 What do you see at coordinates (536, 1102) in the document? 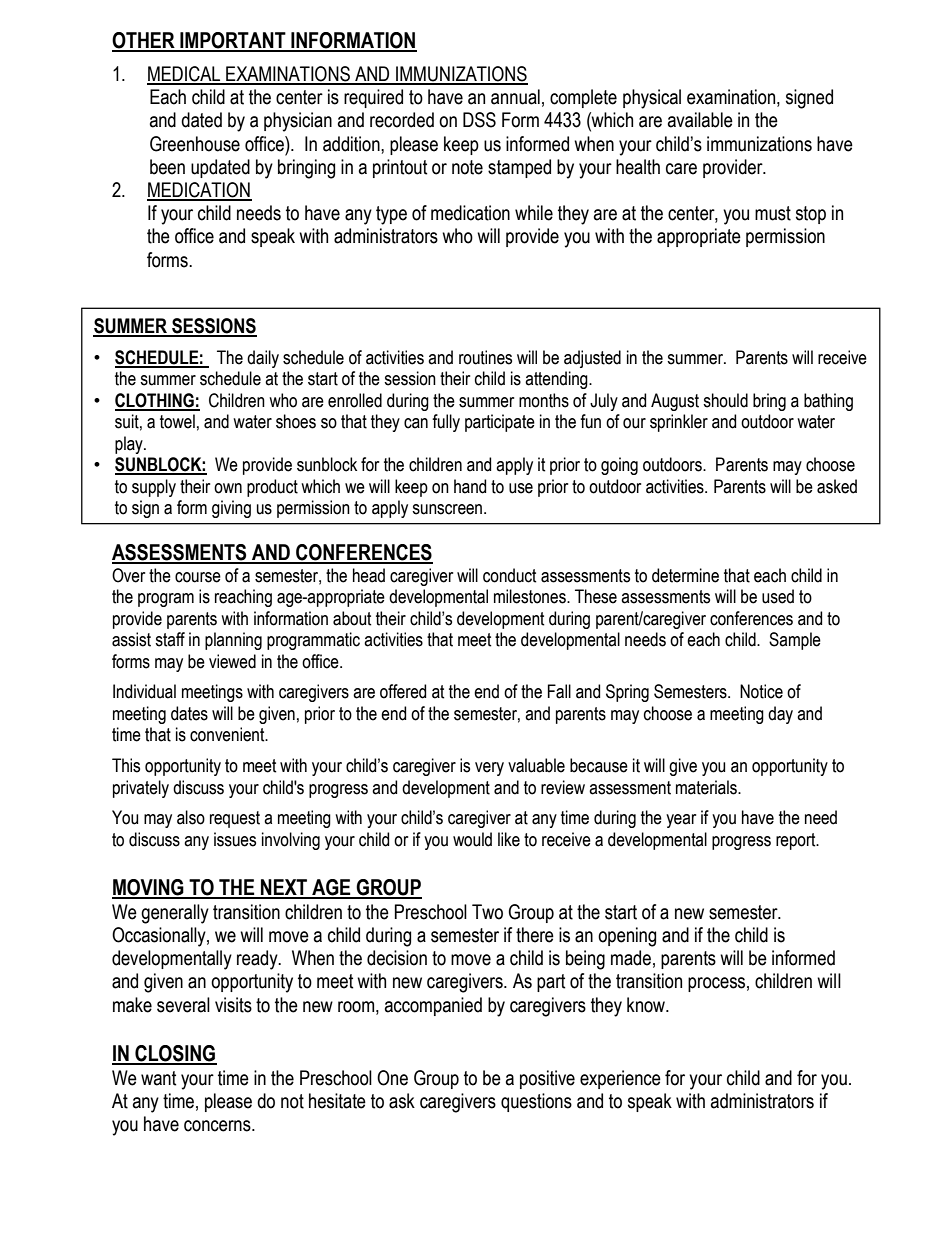
I see `questions` at bounding box center [536, 1102].
